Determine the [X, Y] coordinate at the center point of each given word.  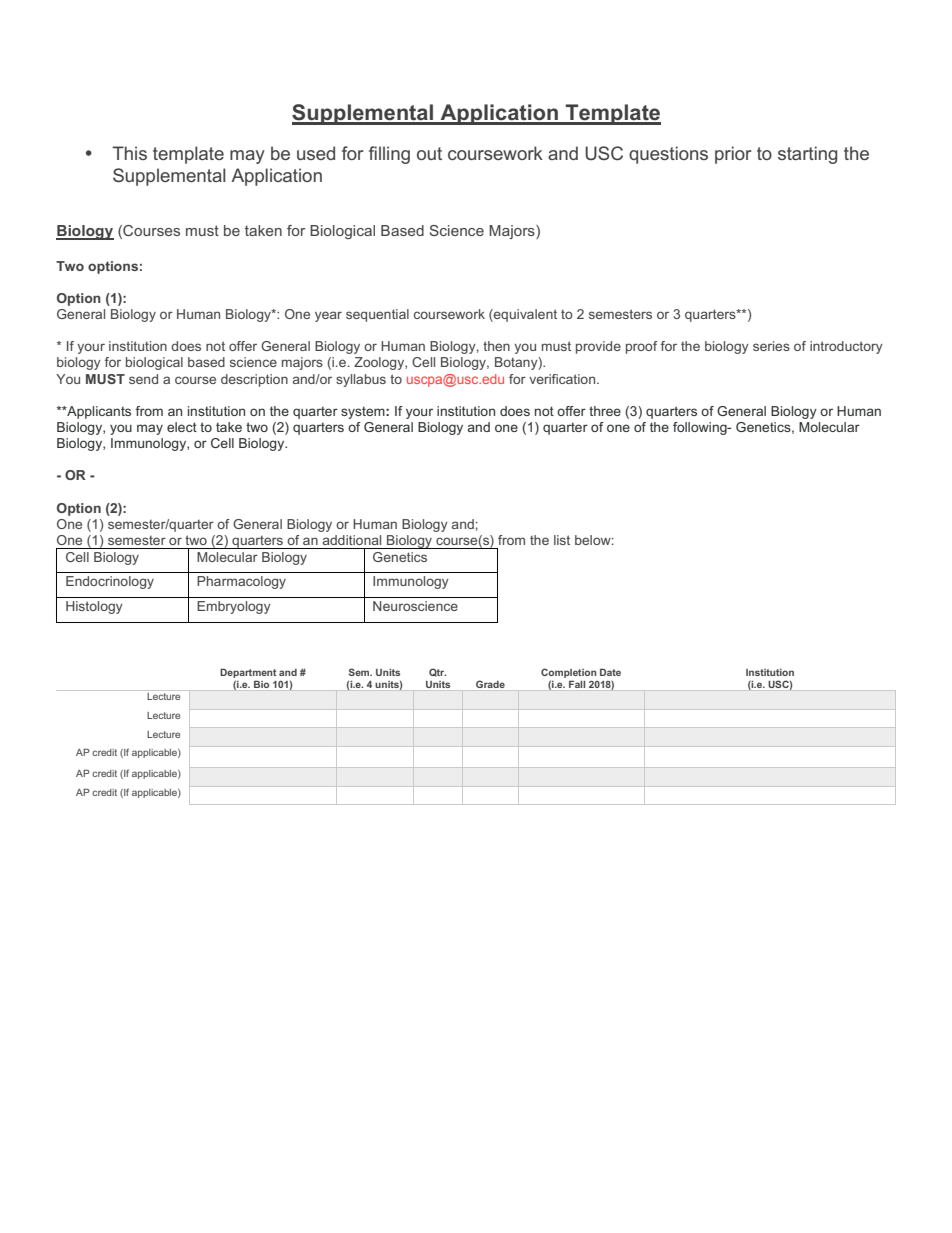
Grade [490, 684]
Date [610, 672]
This [129, 153]
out [429, 153]
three [605, 411]
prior [733, 155]
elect [182, 427]
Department [248, 675]
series [771, 346]
